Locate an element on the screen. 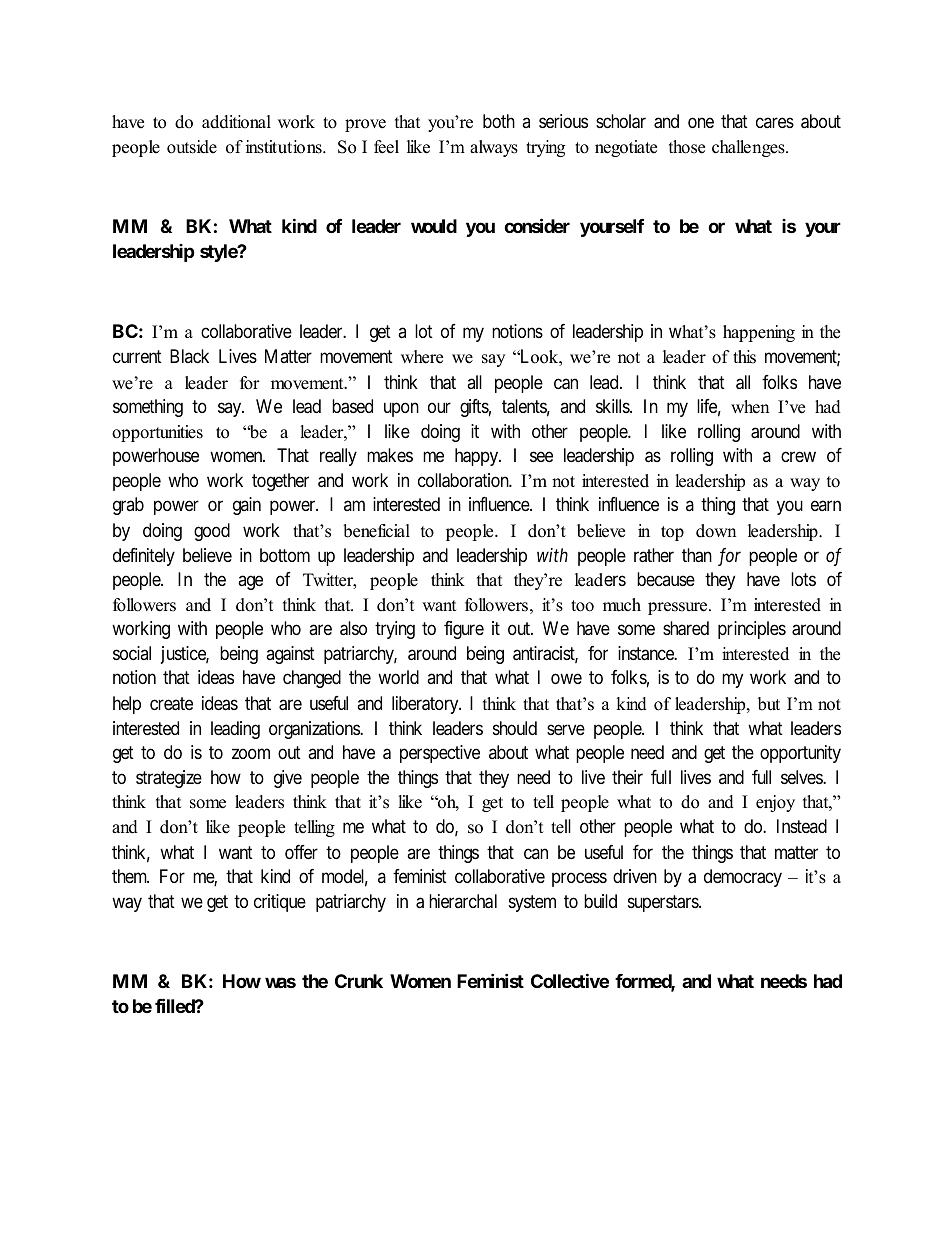 Image resolution: width=952 pixels, height=1233 pixels. superstars is located at coordinates (664, 903).
